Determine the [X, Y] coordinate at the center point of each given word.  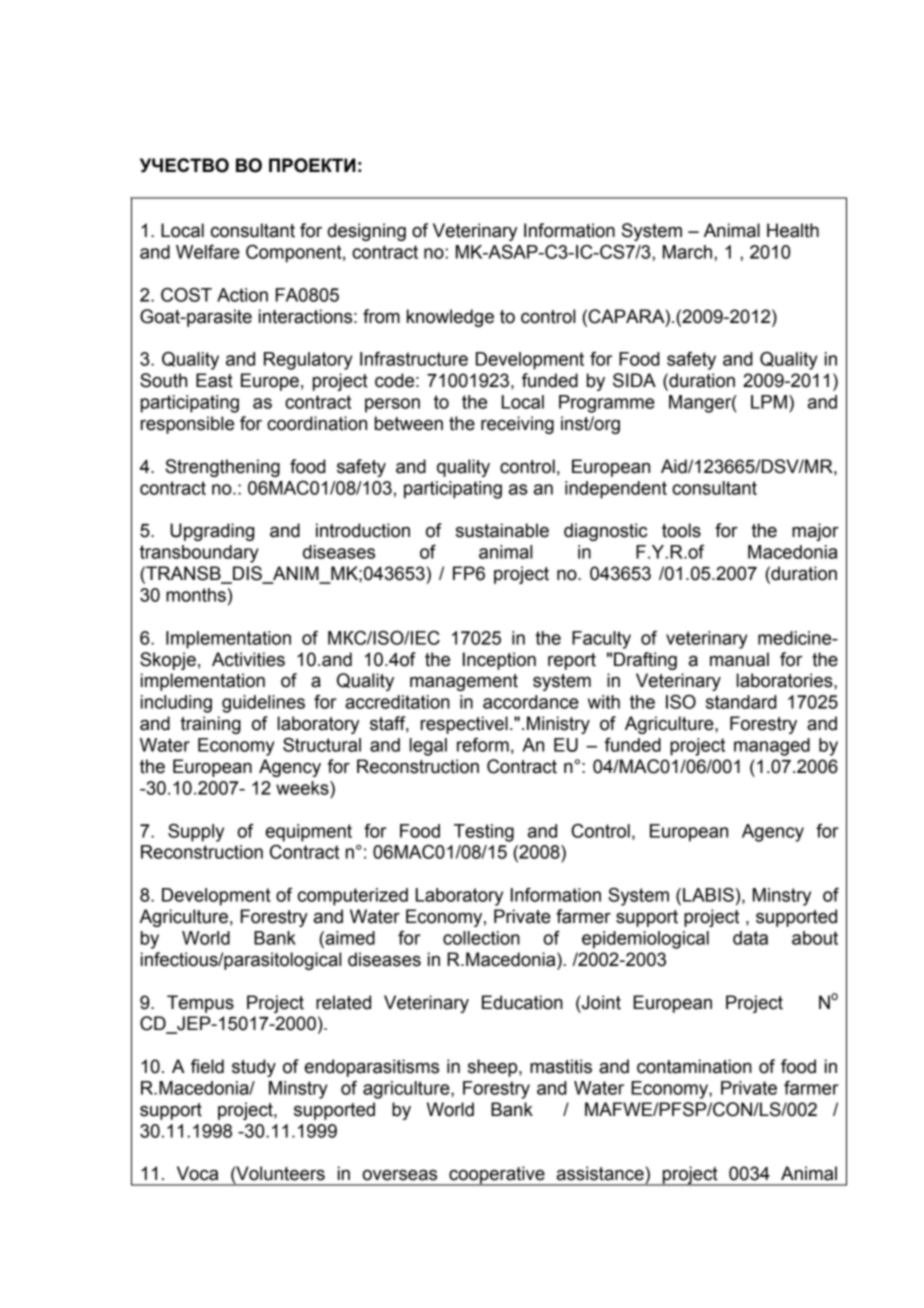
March [689, 252]
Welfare [208, 252]
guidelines [263, 704]
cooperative [497, 1176]
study [254, 1068]
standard [741, 702]
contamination [694, 1066]
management [464, 682]
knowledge [450, 318]
